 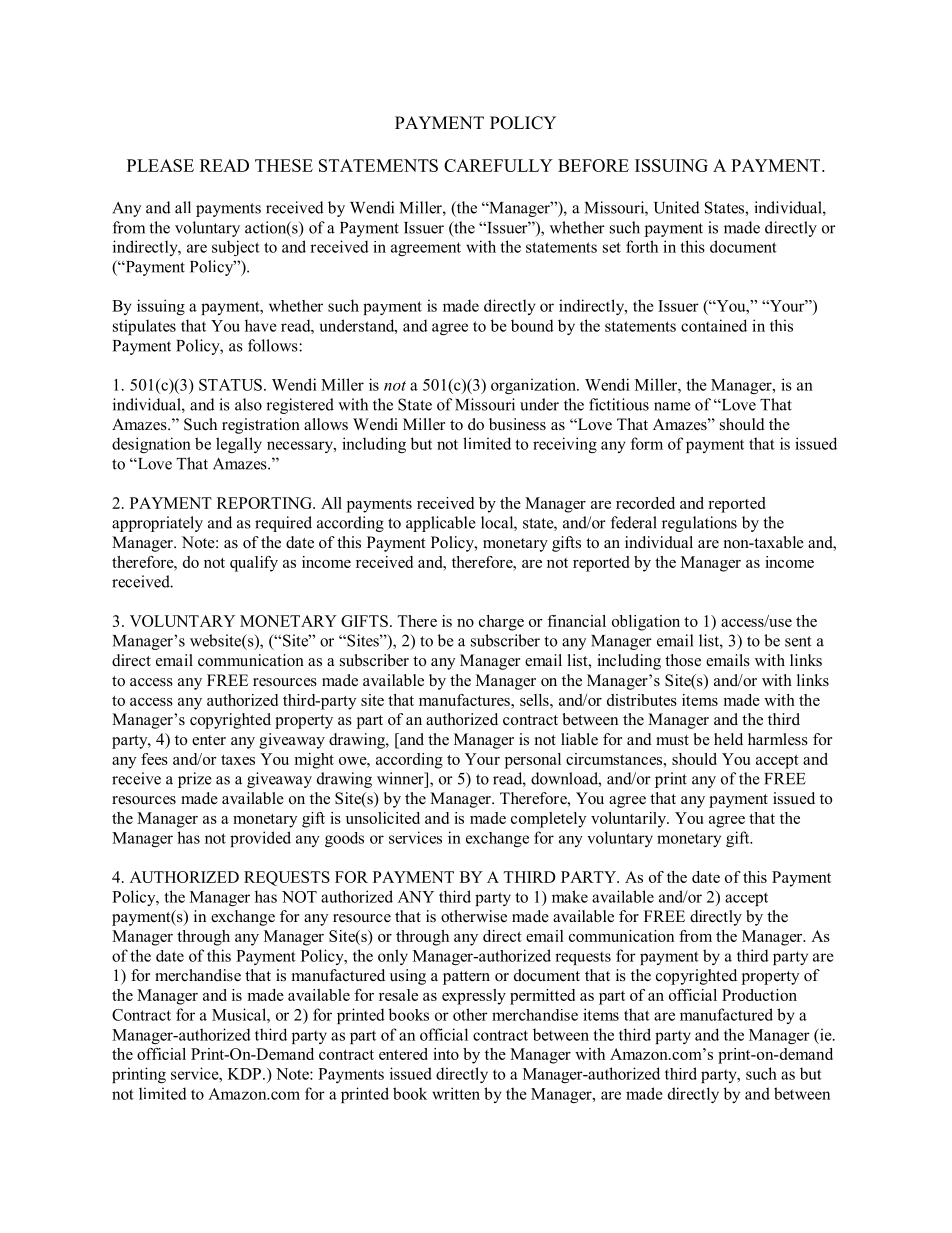 What do you see at coordinates (498, 165) in the page?
I see `CAREFULLY` at bounding box center [498, 165].
